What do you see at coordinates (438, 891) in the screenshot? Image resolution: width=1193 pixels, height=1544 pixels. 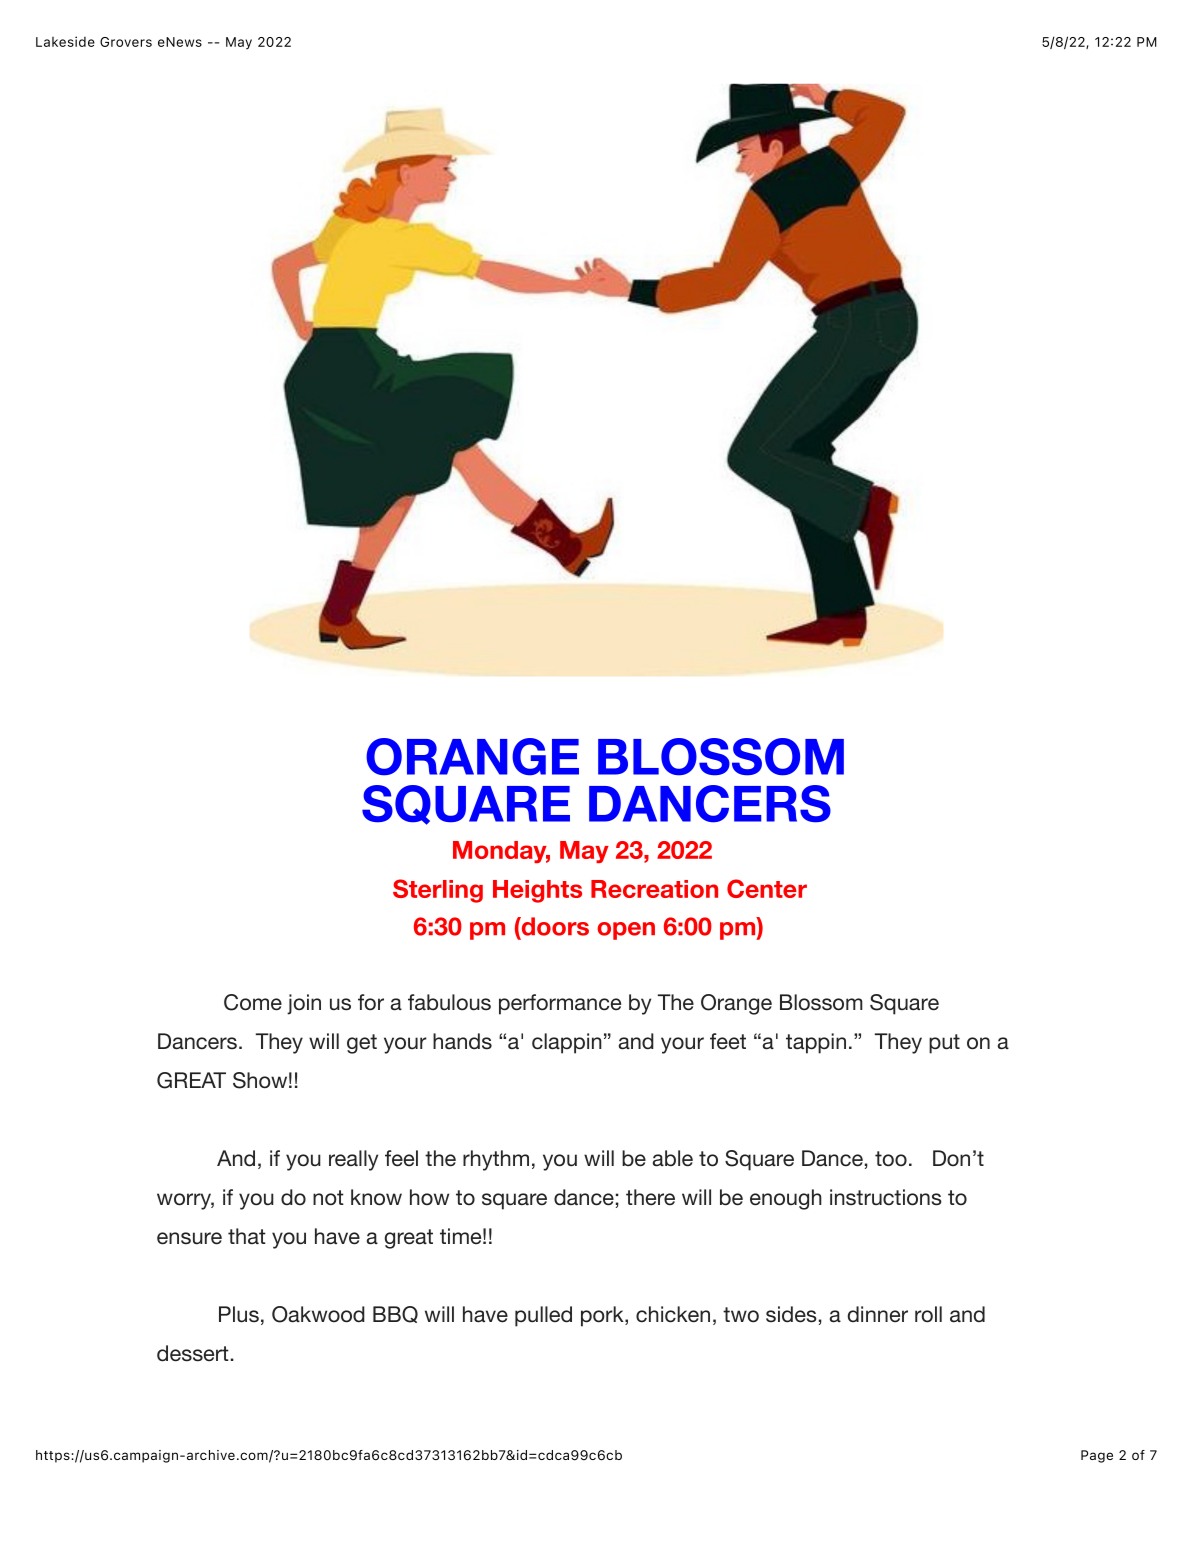 I see `Sterling` at bounding box center [438, 891].
